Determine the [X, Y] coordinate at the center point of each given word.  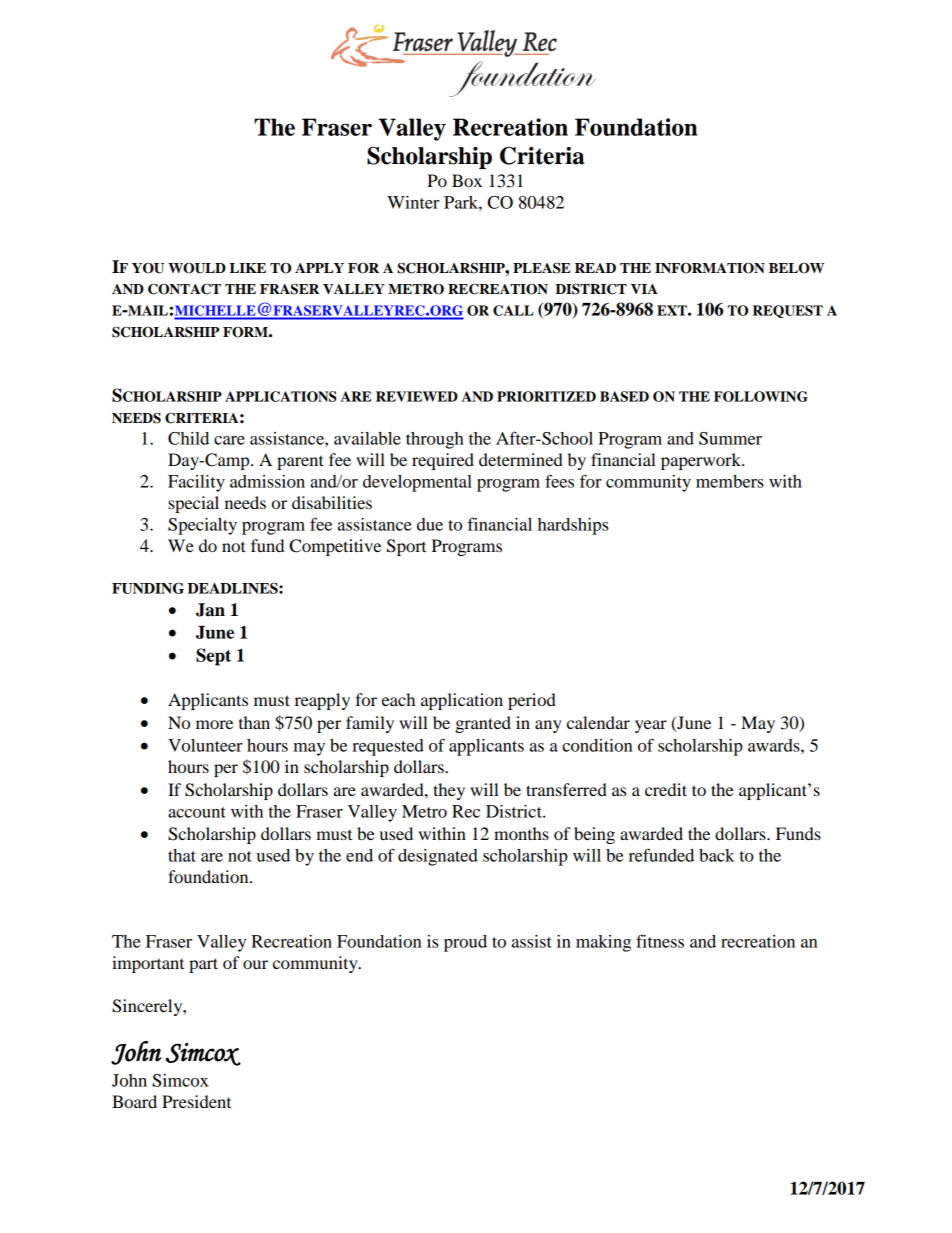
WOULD [197, 268]
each [398, 699]
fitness [660, 941]
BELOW [796, 268]
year [651, 726]
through [435, 440]
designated [438, 857]
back [717, 855]
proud [465, 943]
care [229, 440]
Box [467, 180]
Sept [213, 657]
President [196, 1101]
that [182, 855]
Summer [730, 438]
